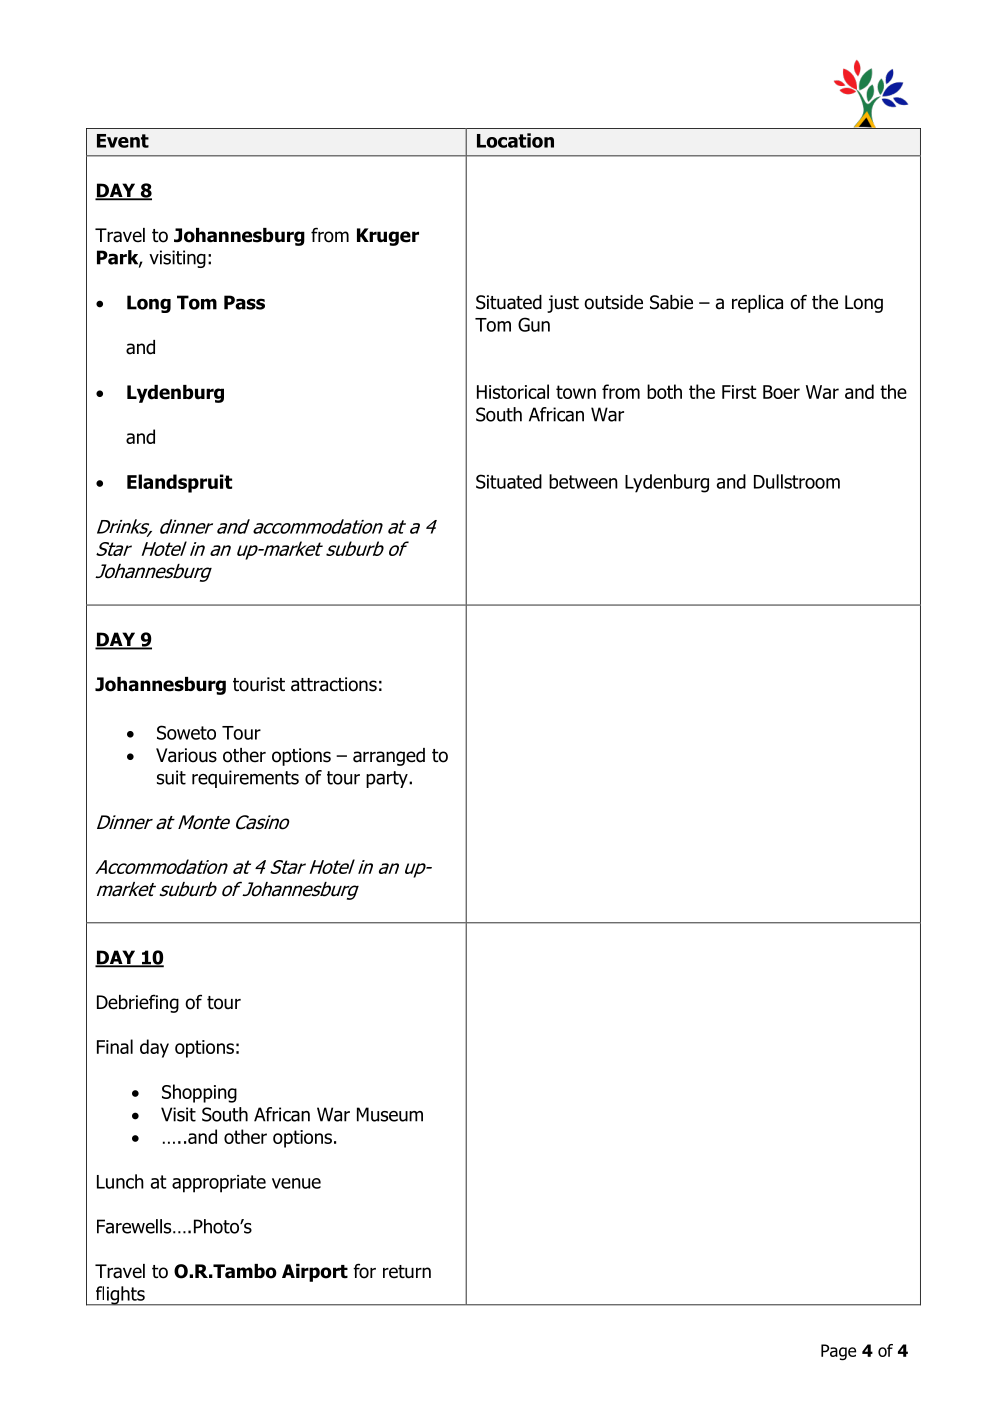 The width and height of the screenshot is (1004, 1420). Describe the element at coordinates (583, 481) in the screenshot. I see `between` at that location.
